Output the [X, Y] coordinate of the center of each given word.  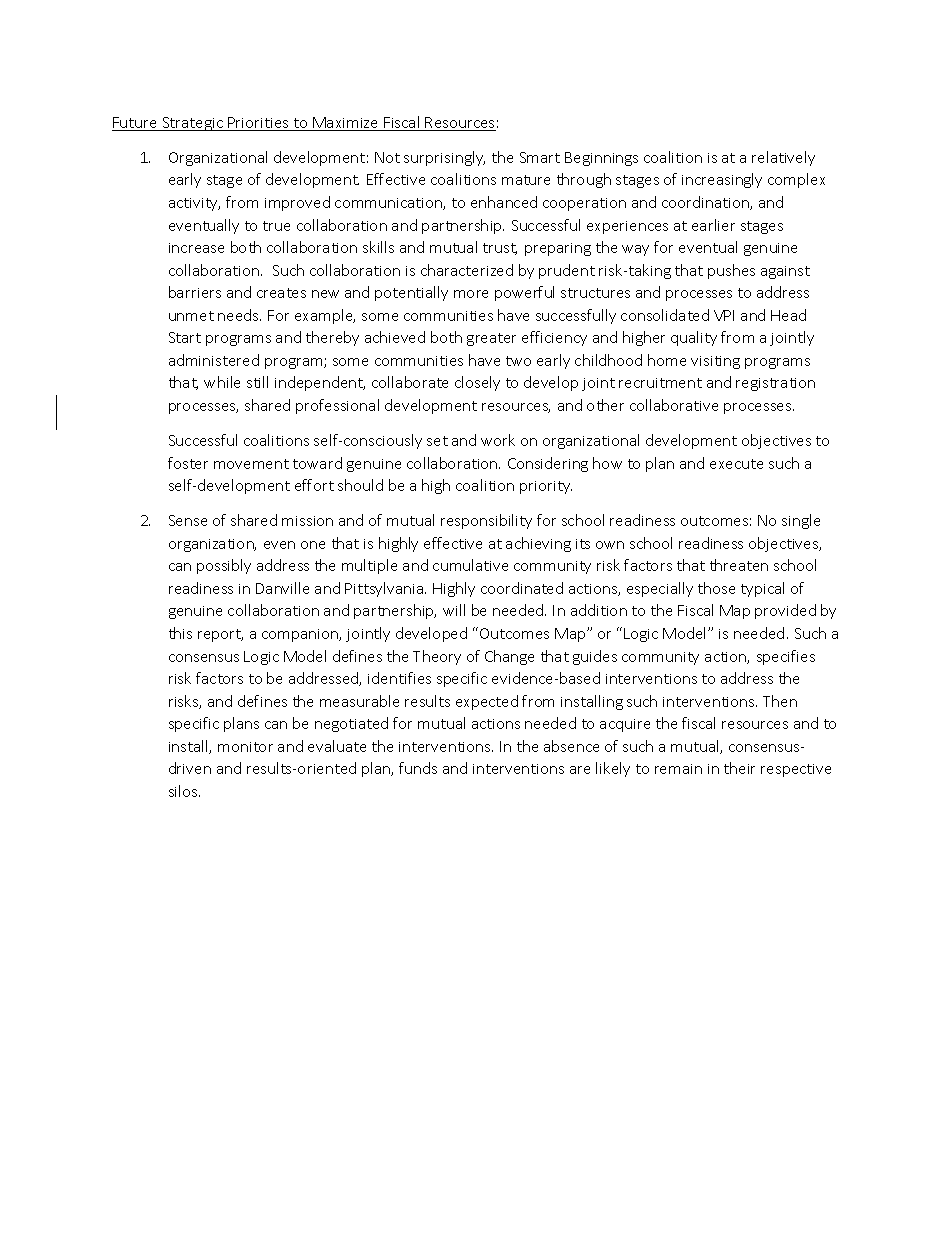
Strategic [192, 124]
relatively [783, 158]
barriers [195, 292]
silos [184, 791]
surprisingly [444, 158]
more [471, 294]
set [437, 441]
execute [736, 464]
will [454, 610]
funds [418, 768]
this [180, 633]
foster [188, 463]
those [716, 588]
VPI [724, 315]
